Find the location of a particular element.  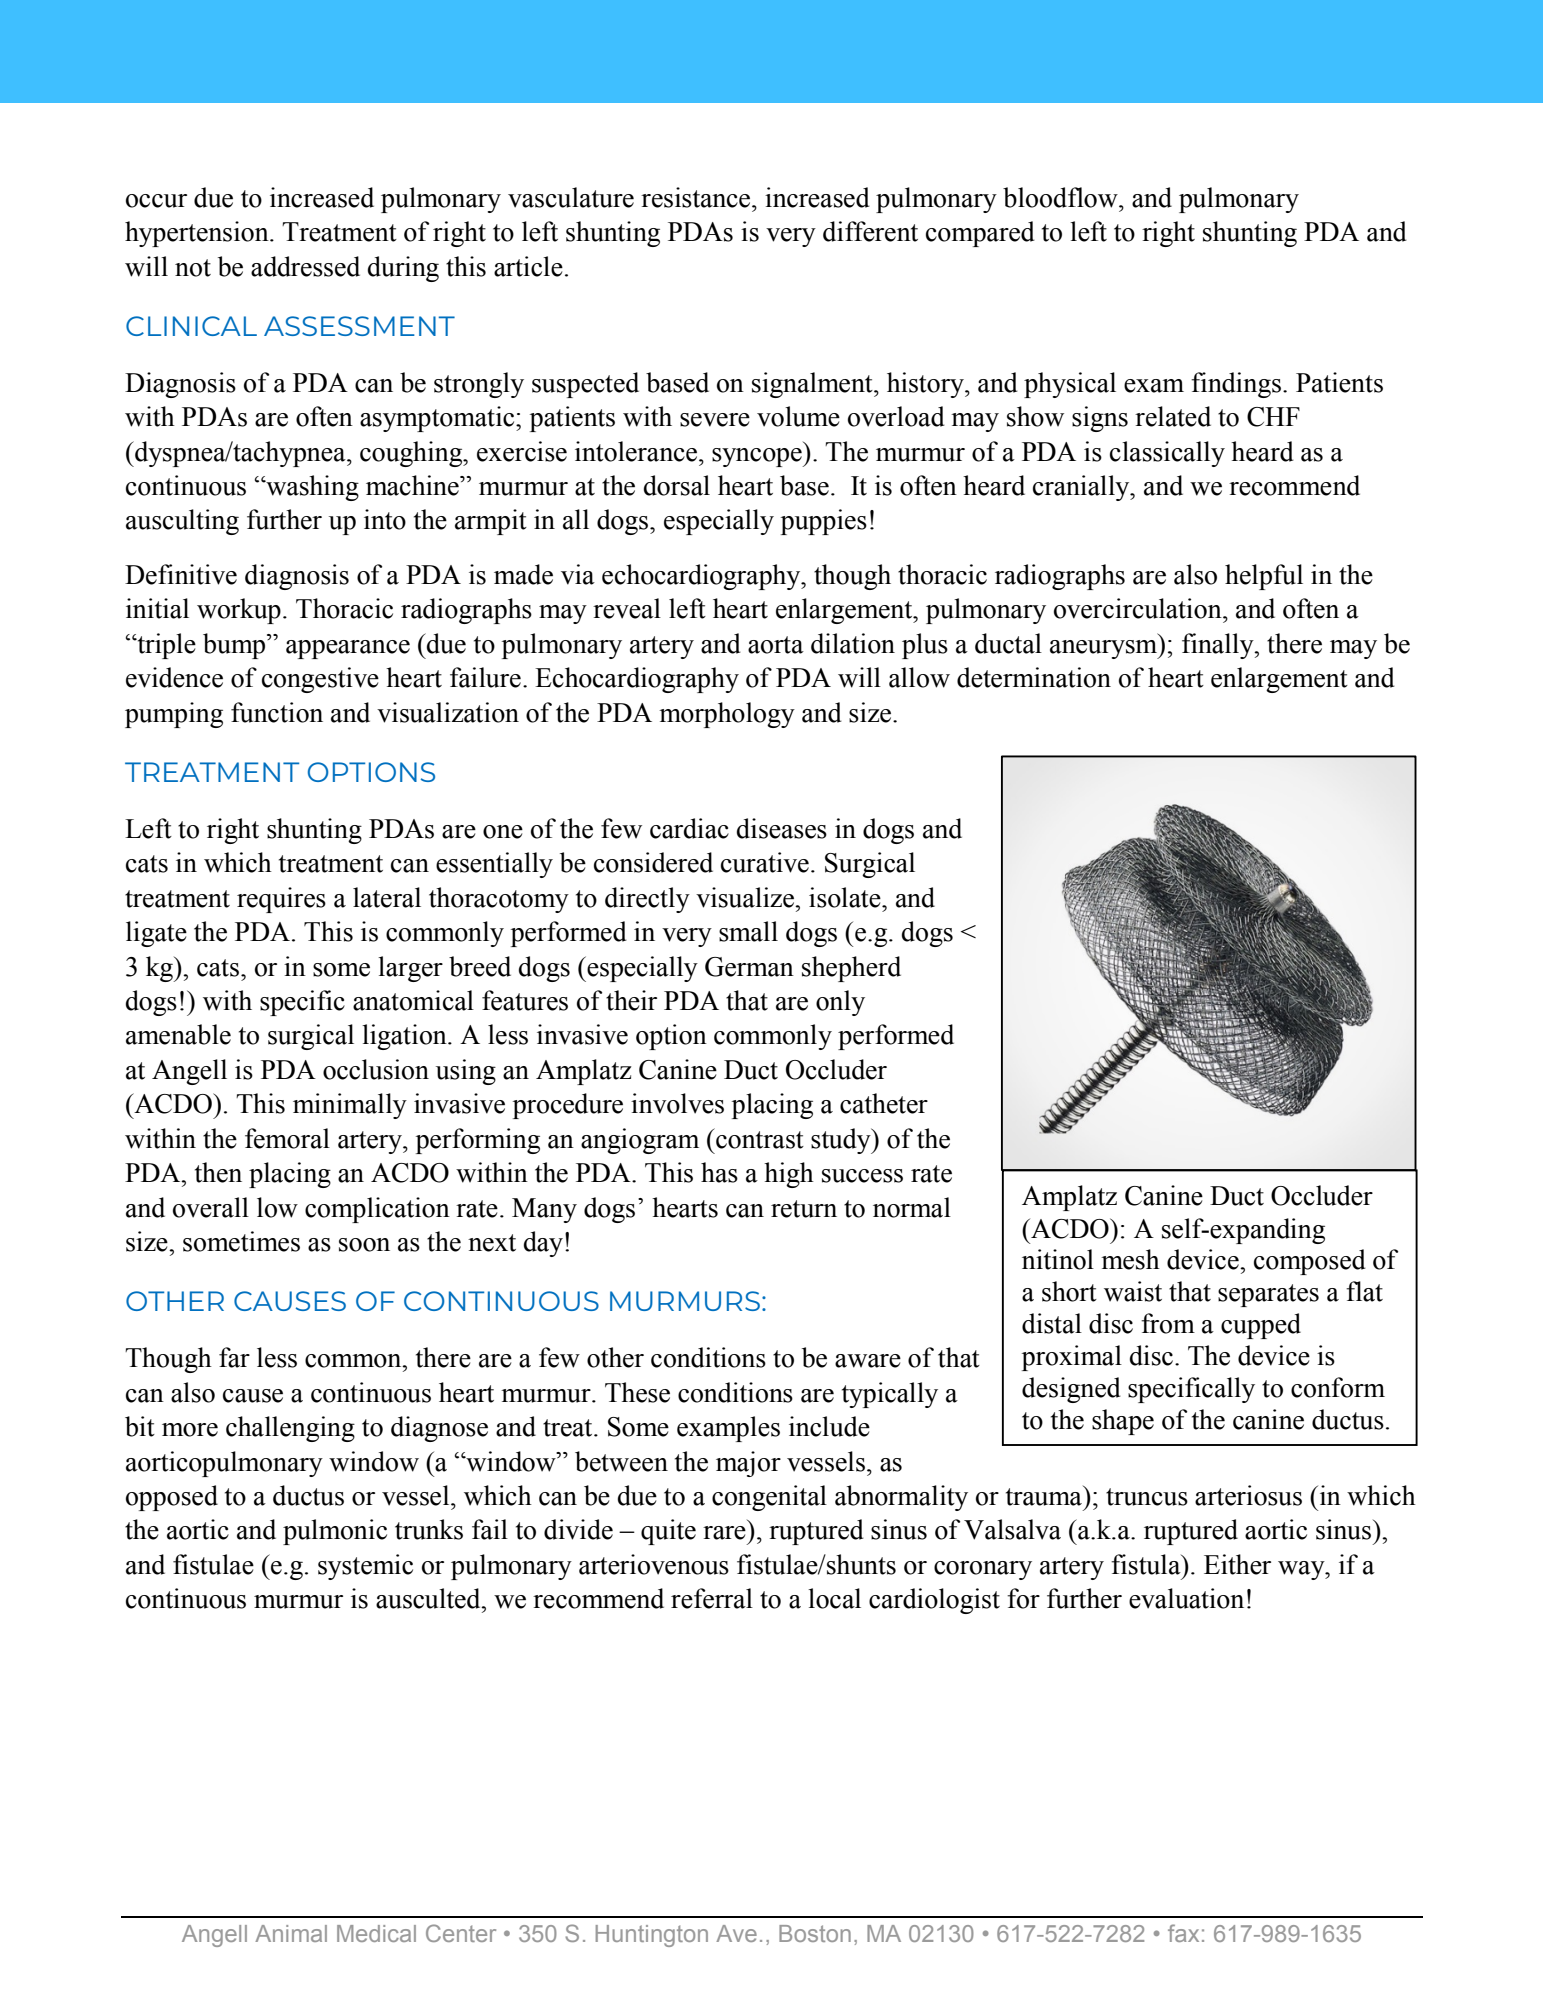

mesh is located at coordinates (1130, 1259).
